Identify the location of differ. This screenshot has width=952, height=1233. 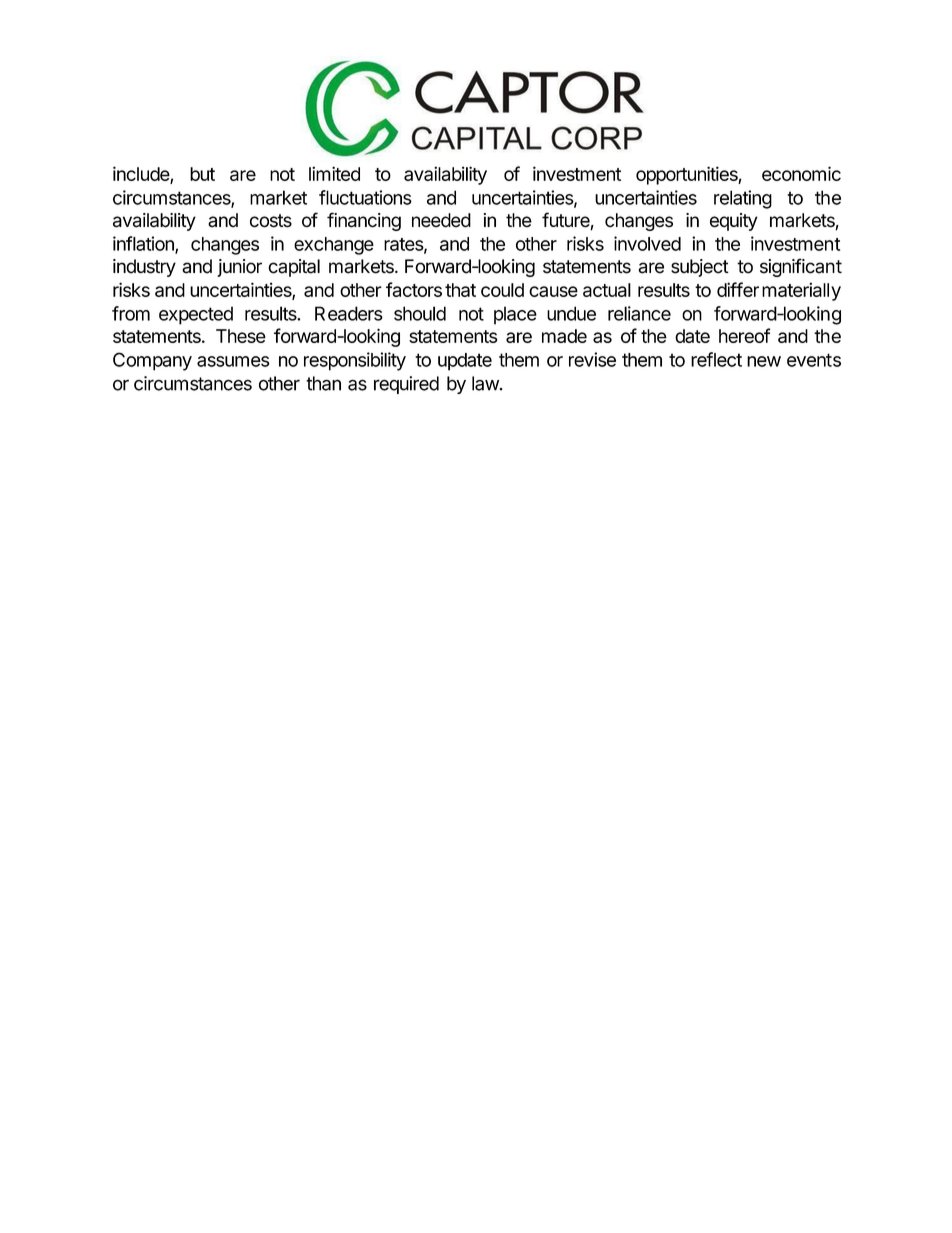
(738, 289).
